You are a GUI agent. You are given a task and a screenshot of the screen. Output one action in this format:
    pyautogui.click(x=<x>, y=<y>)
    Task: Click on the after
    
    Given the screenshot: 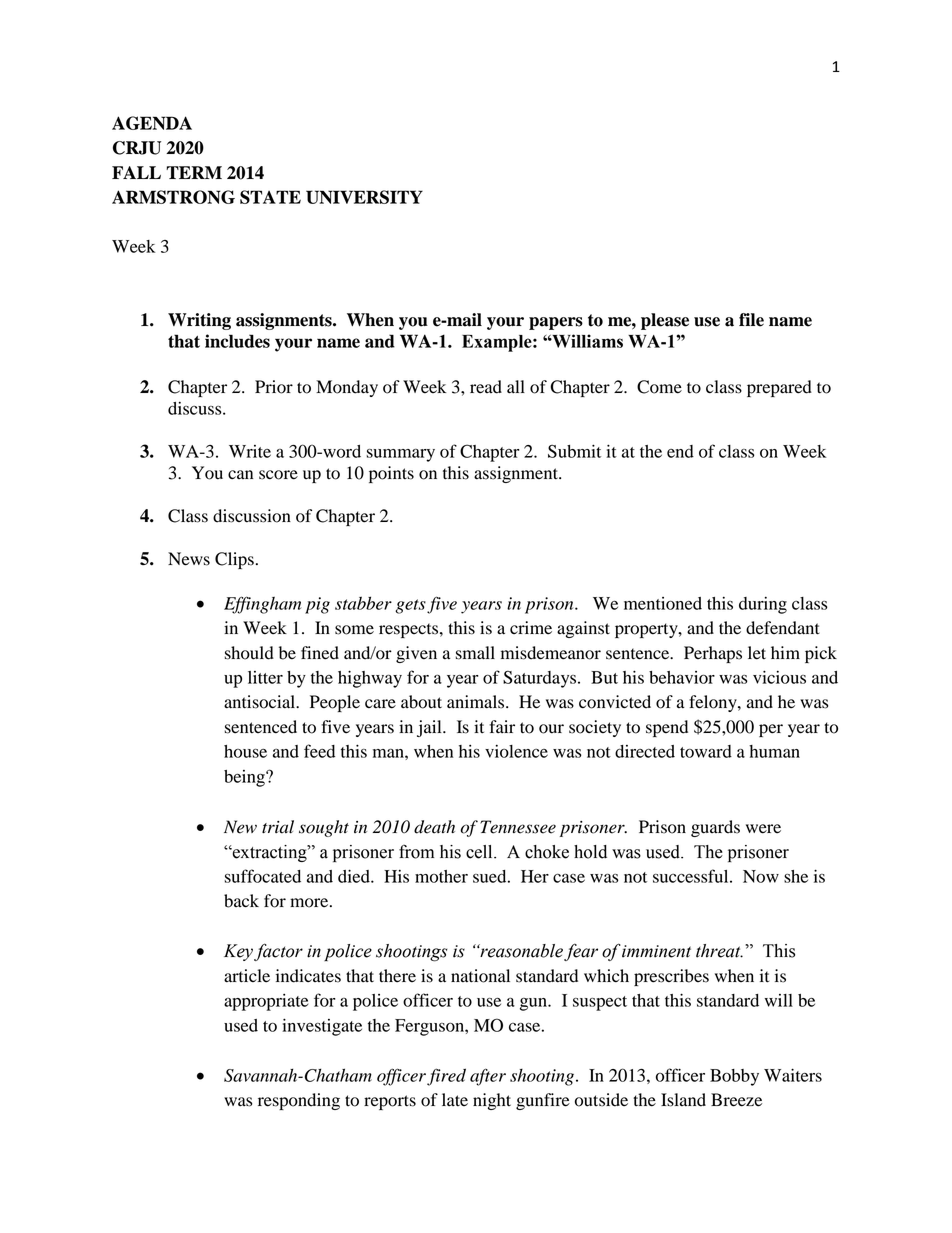 What is the action you would take?
    pyautogui.click(x=488, y=1077)
